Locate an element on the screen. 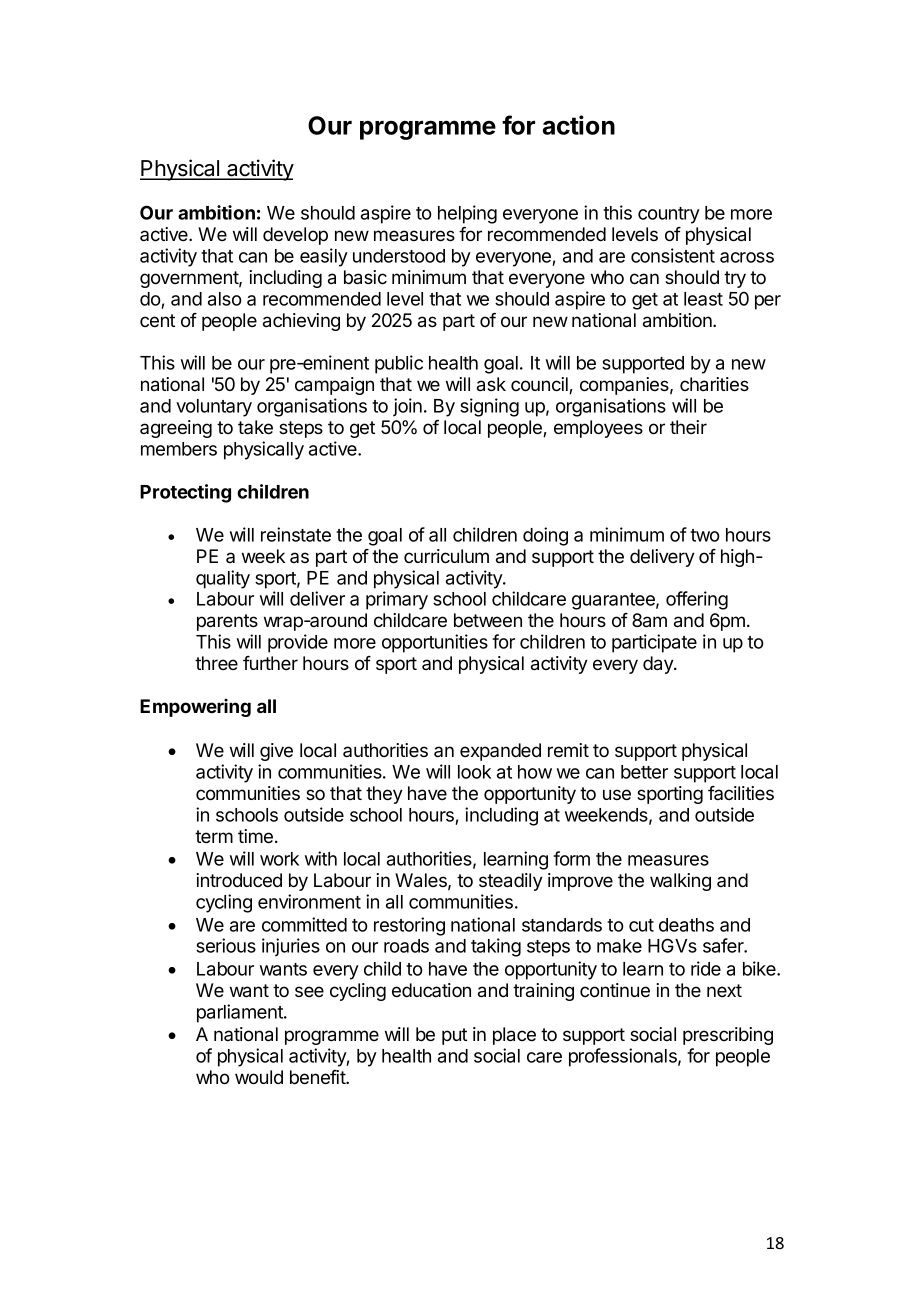  would is located at coordinates (259, 1077).
